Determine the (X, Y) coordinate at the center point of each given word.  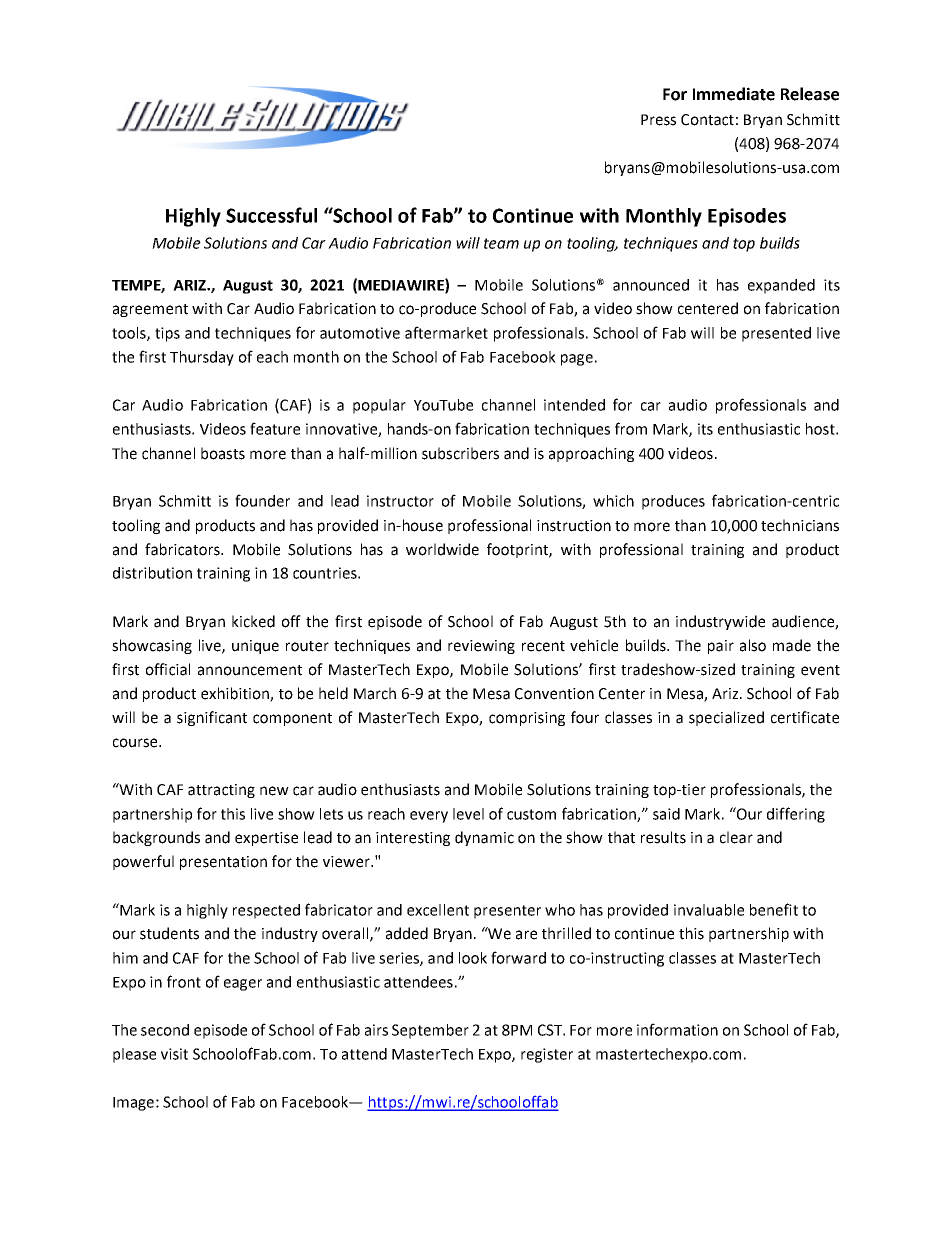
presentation (223, 863)
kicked (253, 621)
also (753, 645)
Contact (707, 120)
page (577, 360)
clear (736, 837)
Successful (271, 215)
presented (776, 334)
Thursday (202, 358)
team (501, 243)
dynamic (484, 838)
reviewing (481, 647)
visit (174, 1054)
